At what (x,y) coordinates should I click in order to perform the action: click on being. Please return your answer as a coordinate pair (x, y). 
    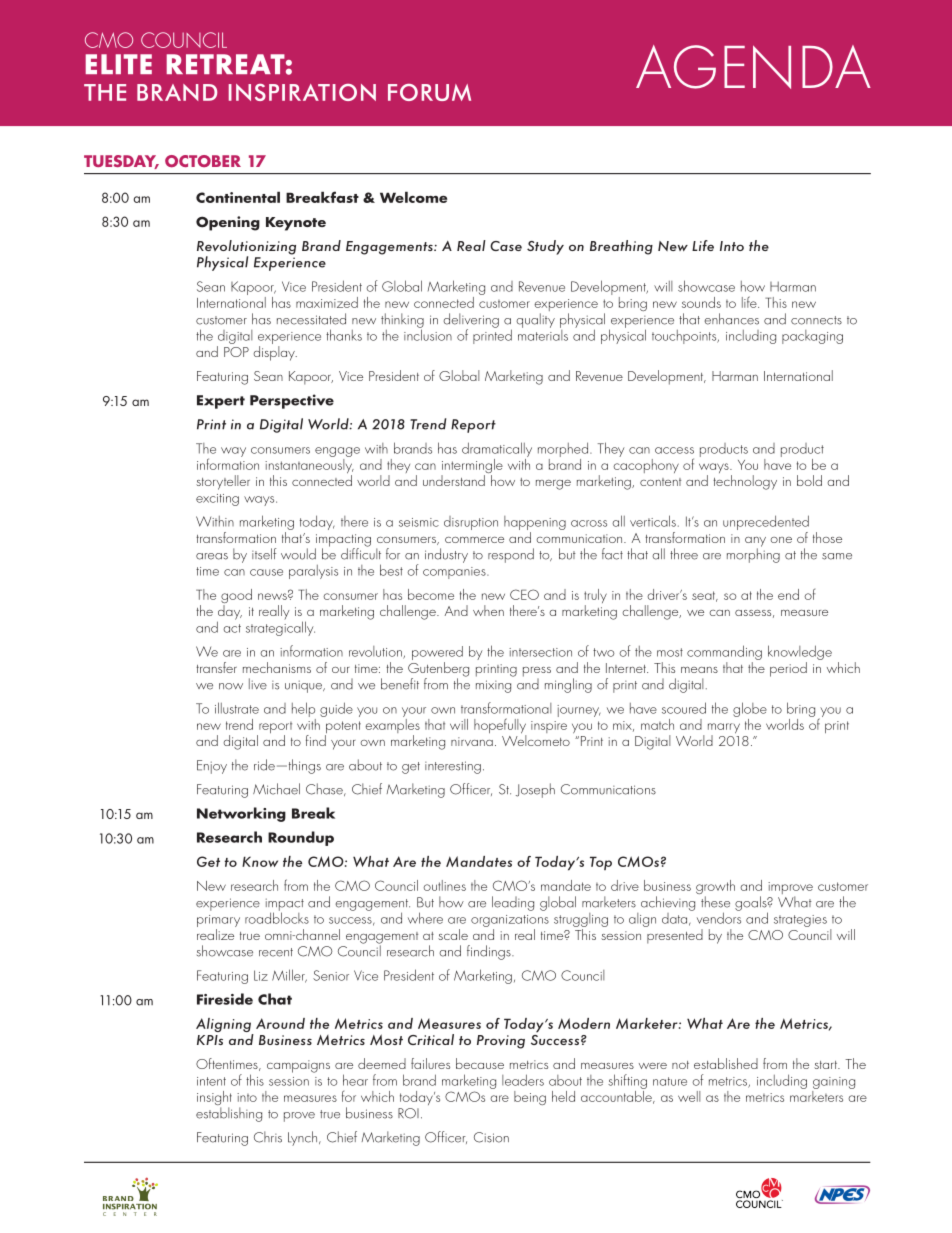
    Looking at the image, I should click on (530, 1098).
